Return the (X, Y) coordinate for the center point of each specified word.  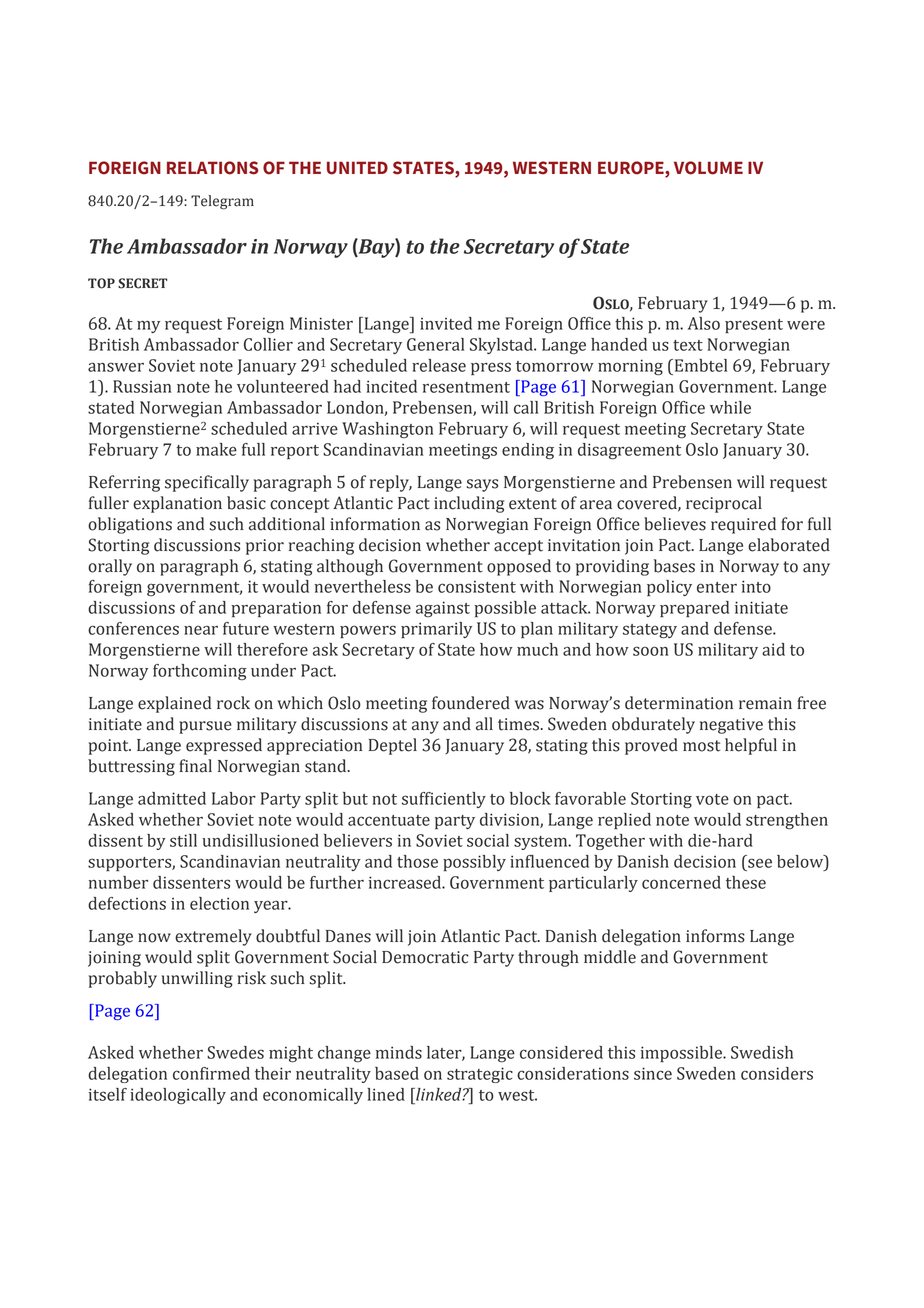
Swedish (762, 1052)
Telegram (222, 202)
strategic (480, 1075)
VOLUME (708, 168)
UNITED (357, 168)
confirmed (211, 1073)
